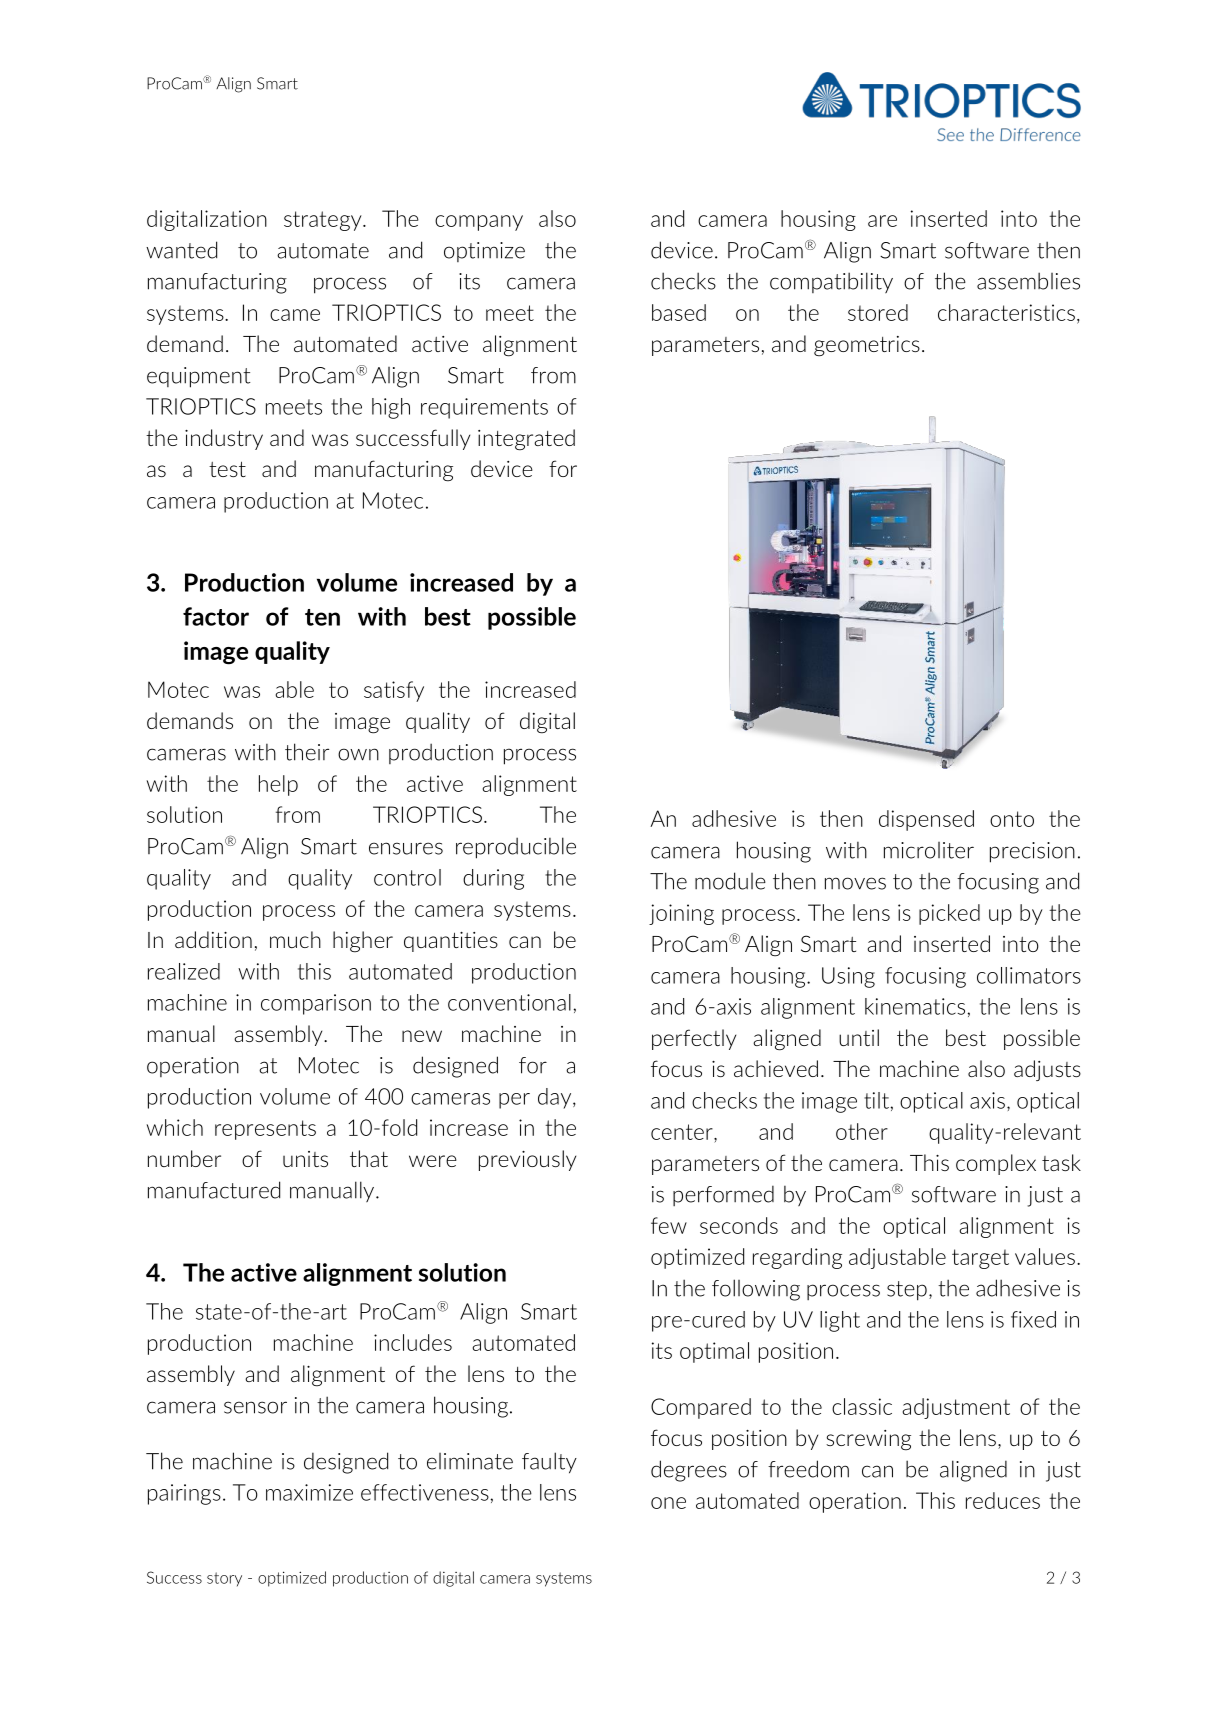  I want to click on based, so click(679, 312).
